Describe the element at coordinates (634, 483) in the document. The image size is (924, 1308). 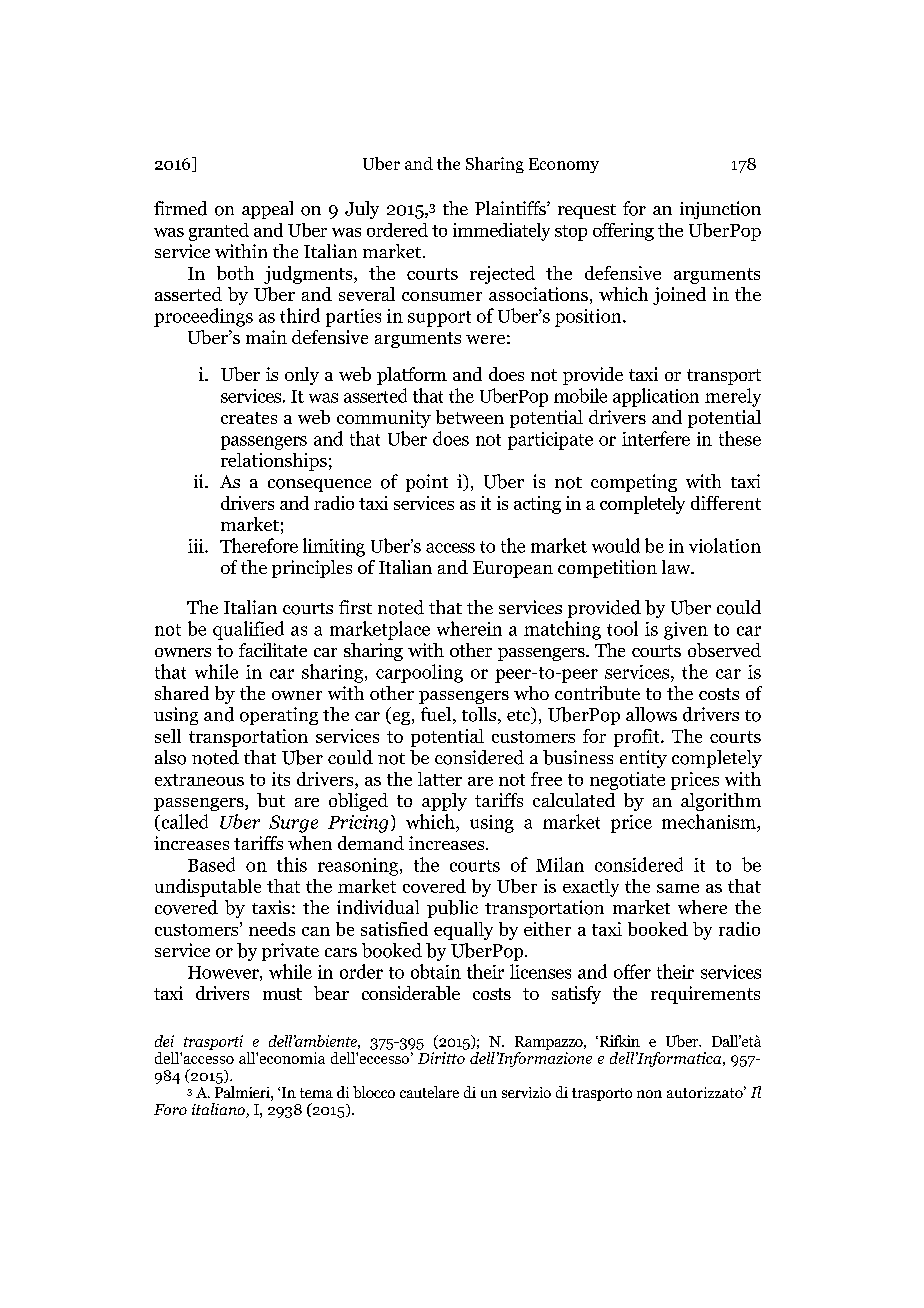
I see `competing` at that location.
